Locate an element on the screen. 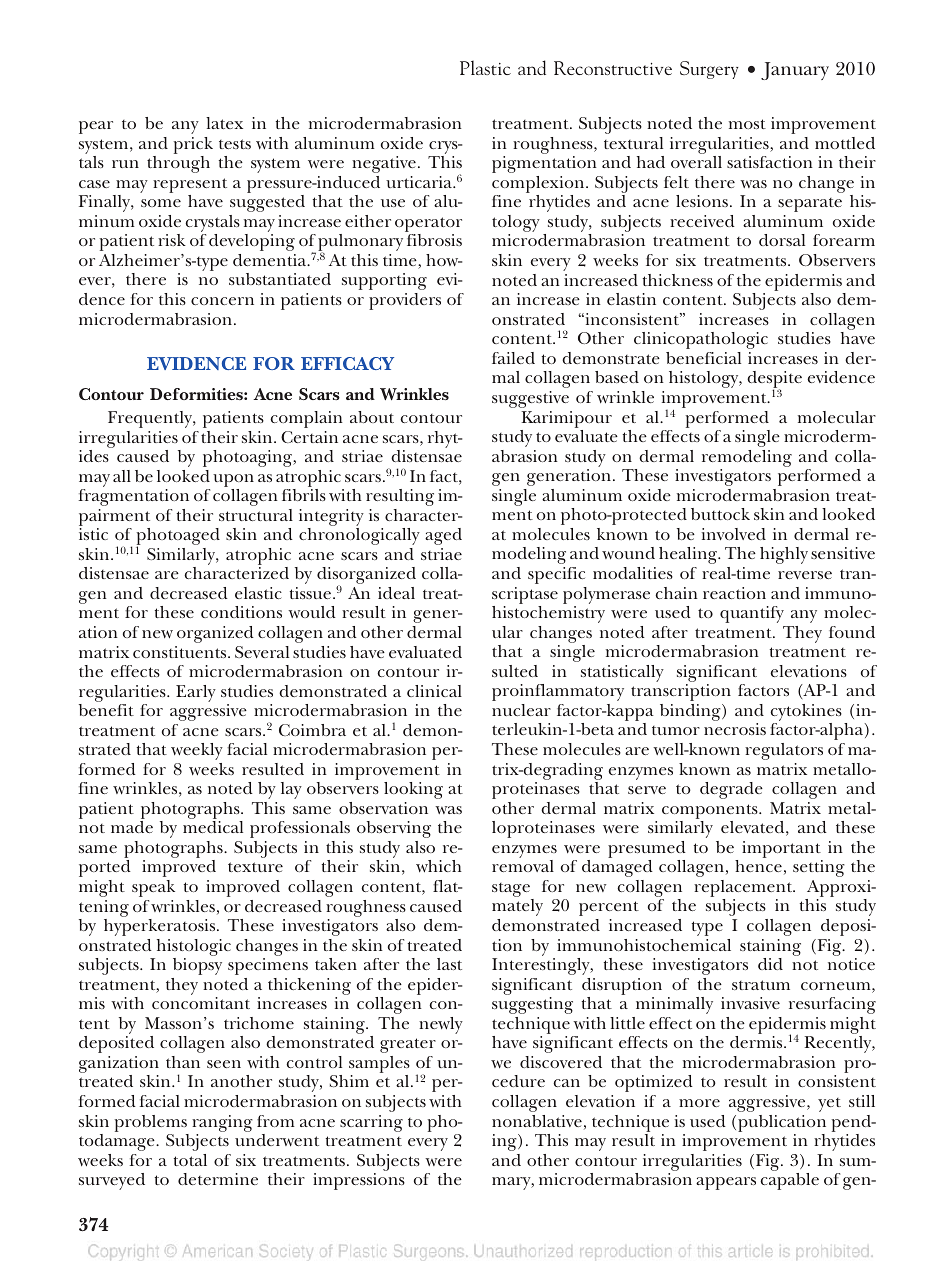 The image size is (952, 1275). most is located at coordinates (747, 124).
